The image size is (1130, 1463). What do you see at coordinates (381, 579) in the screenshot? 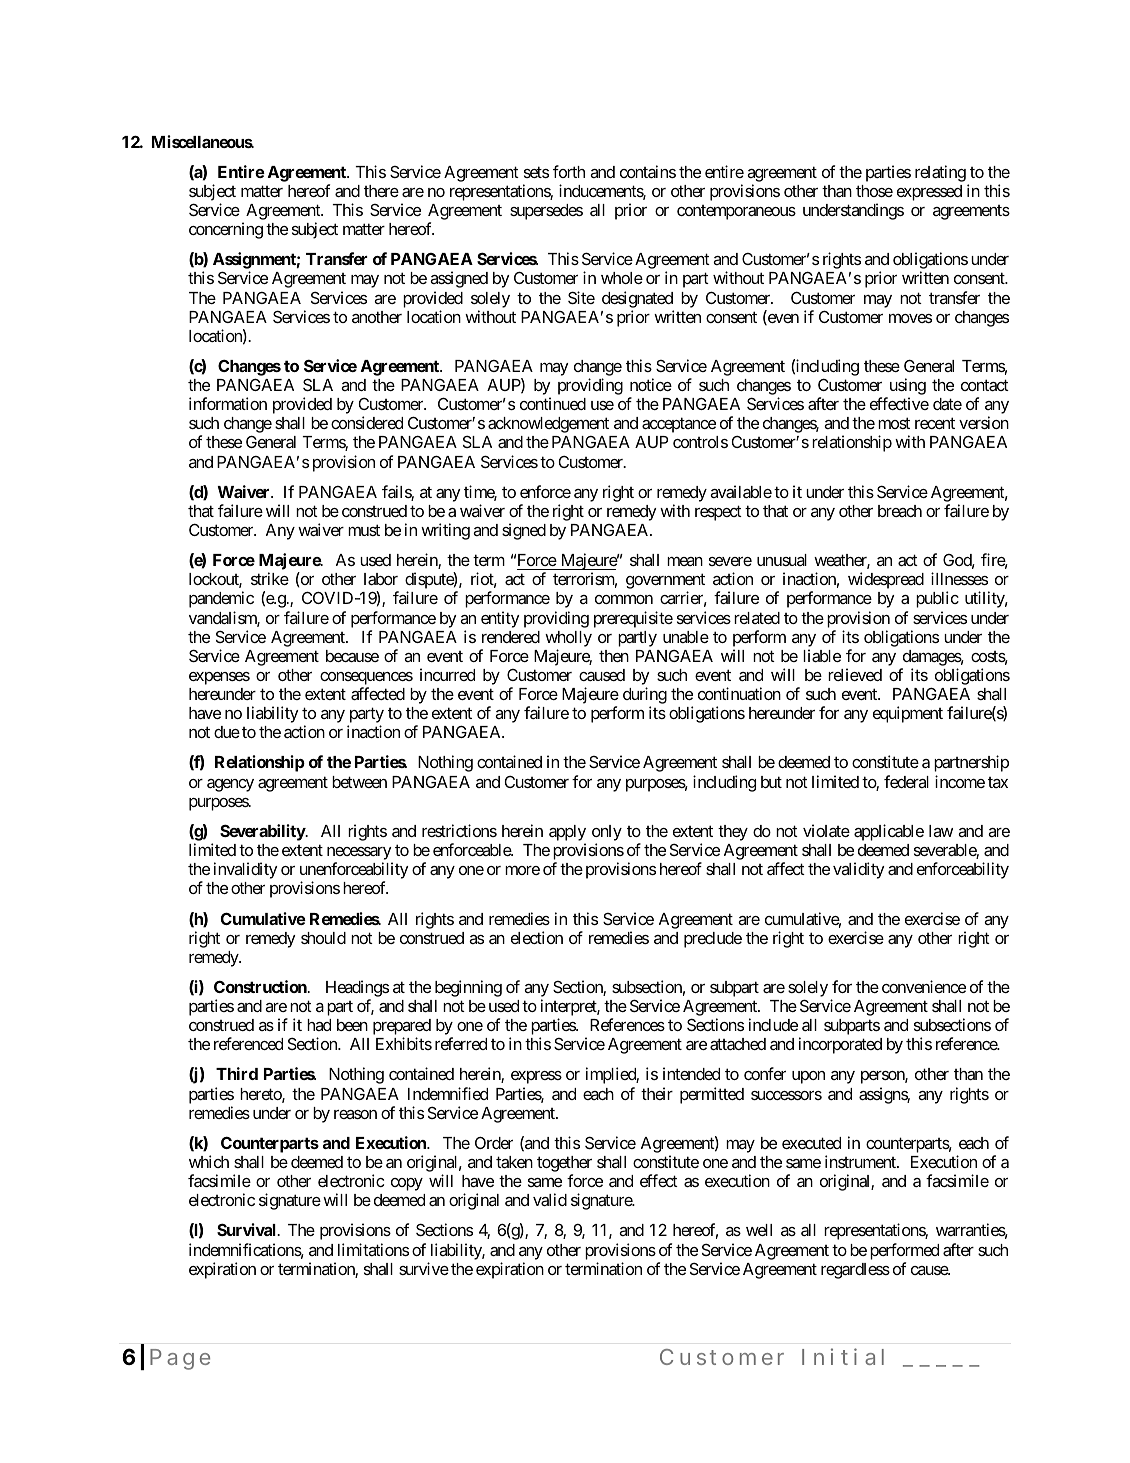
I see `labor` at bounding box center [381, 579].
